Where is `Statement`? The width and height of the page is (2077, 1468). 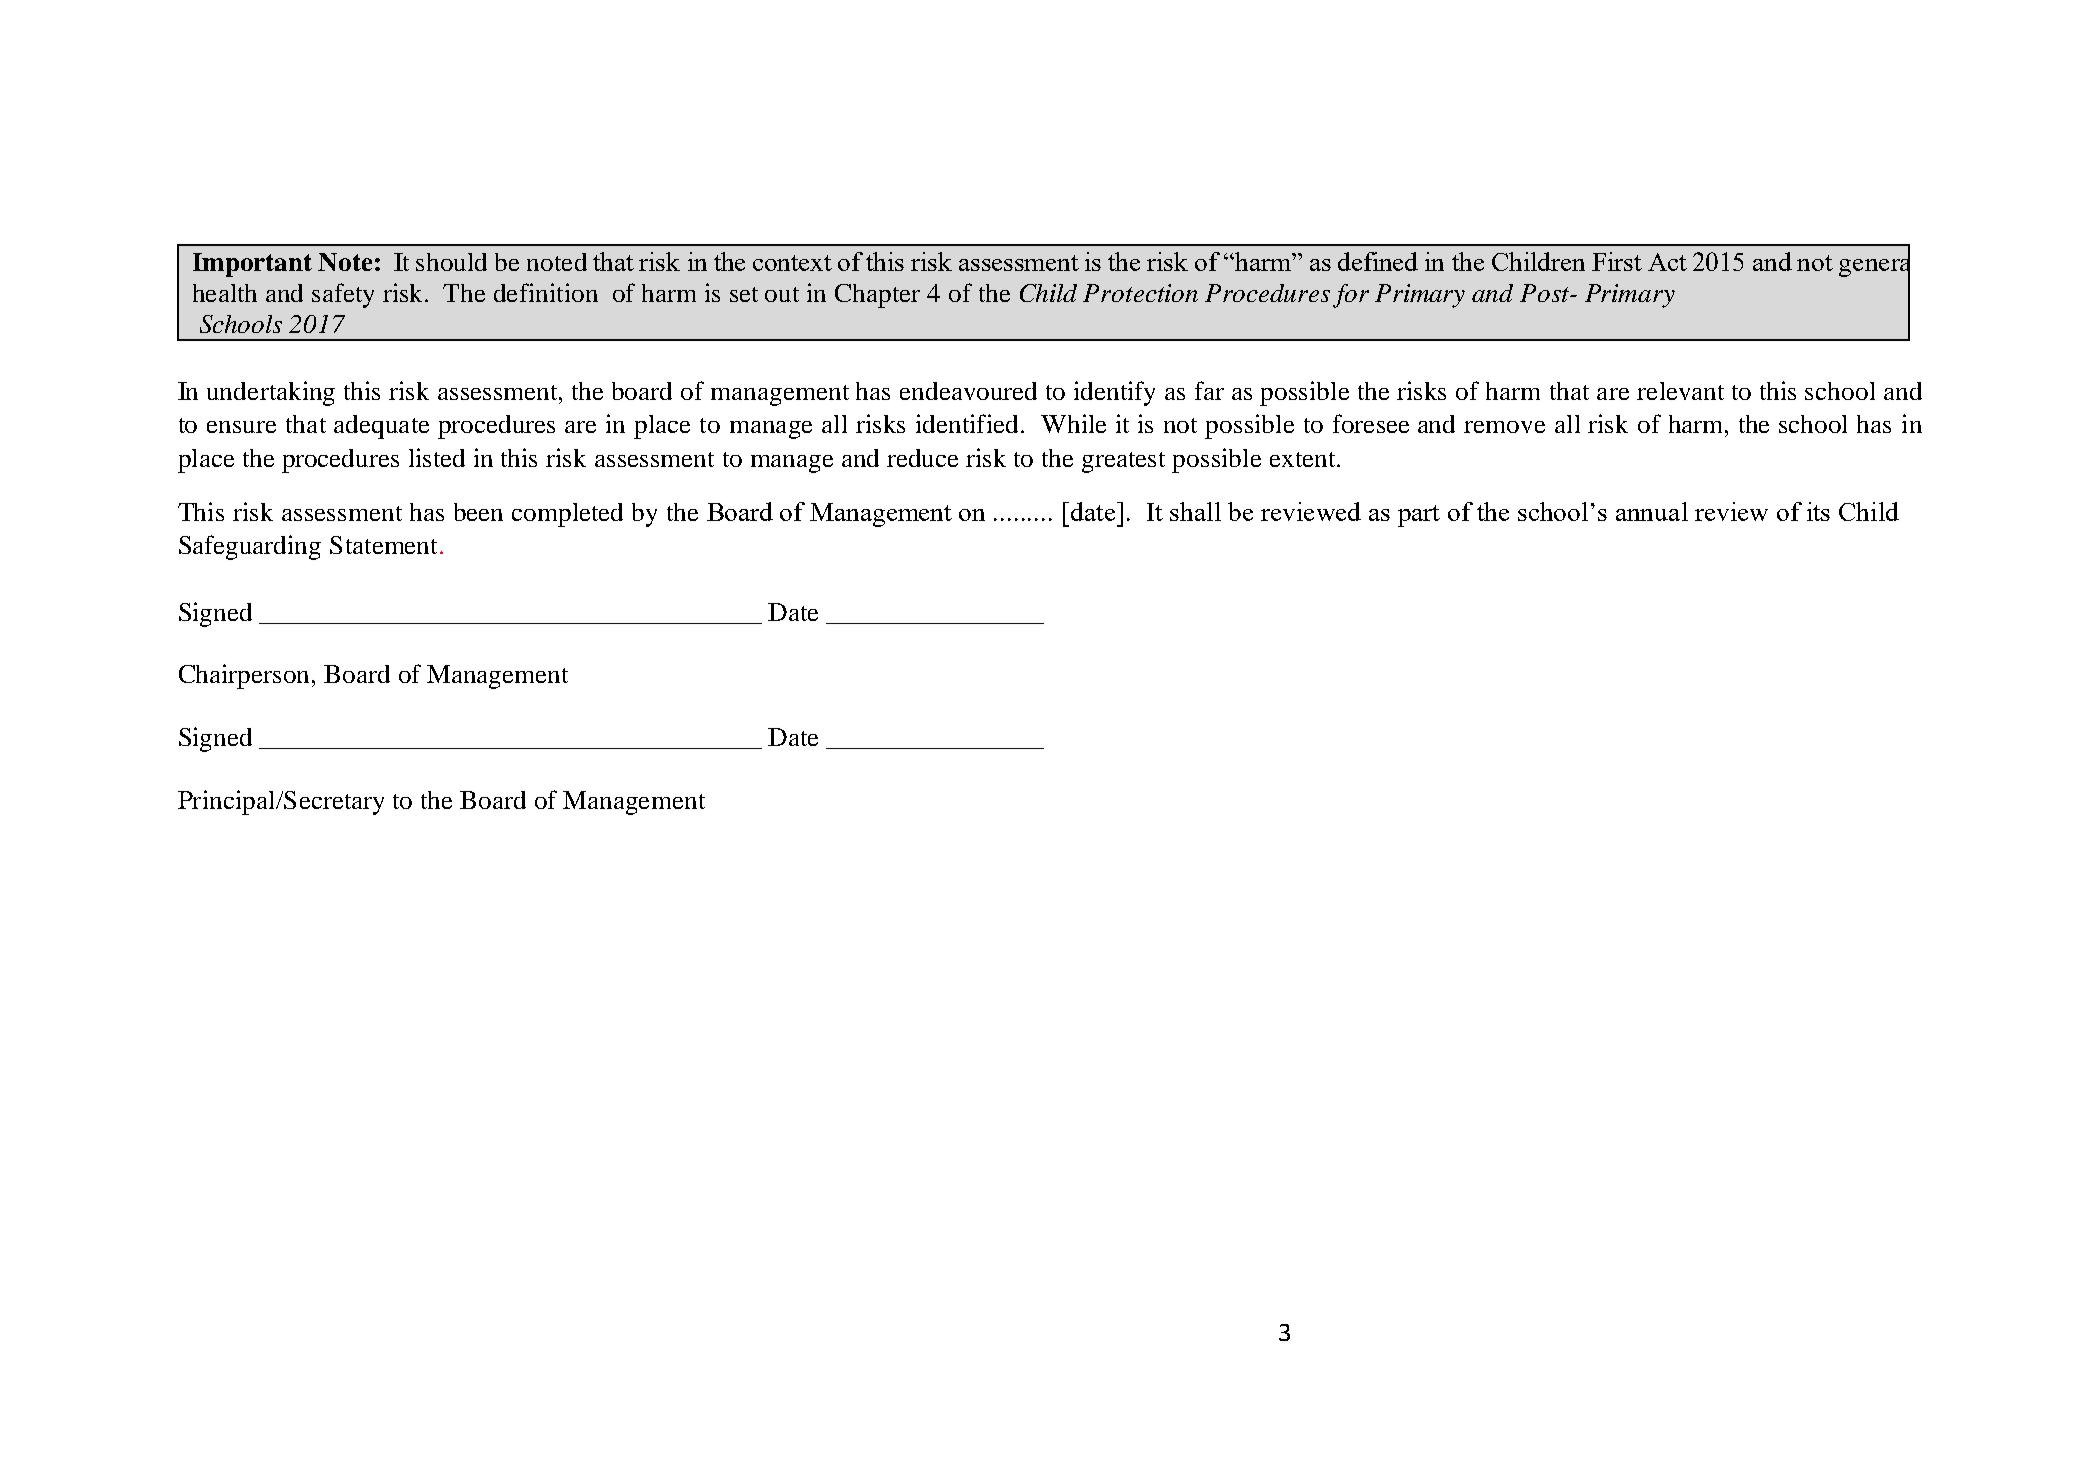 Statement is located at coordinates (383, 545).
